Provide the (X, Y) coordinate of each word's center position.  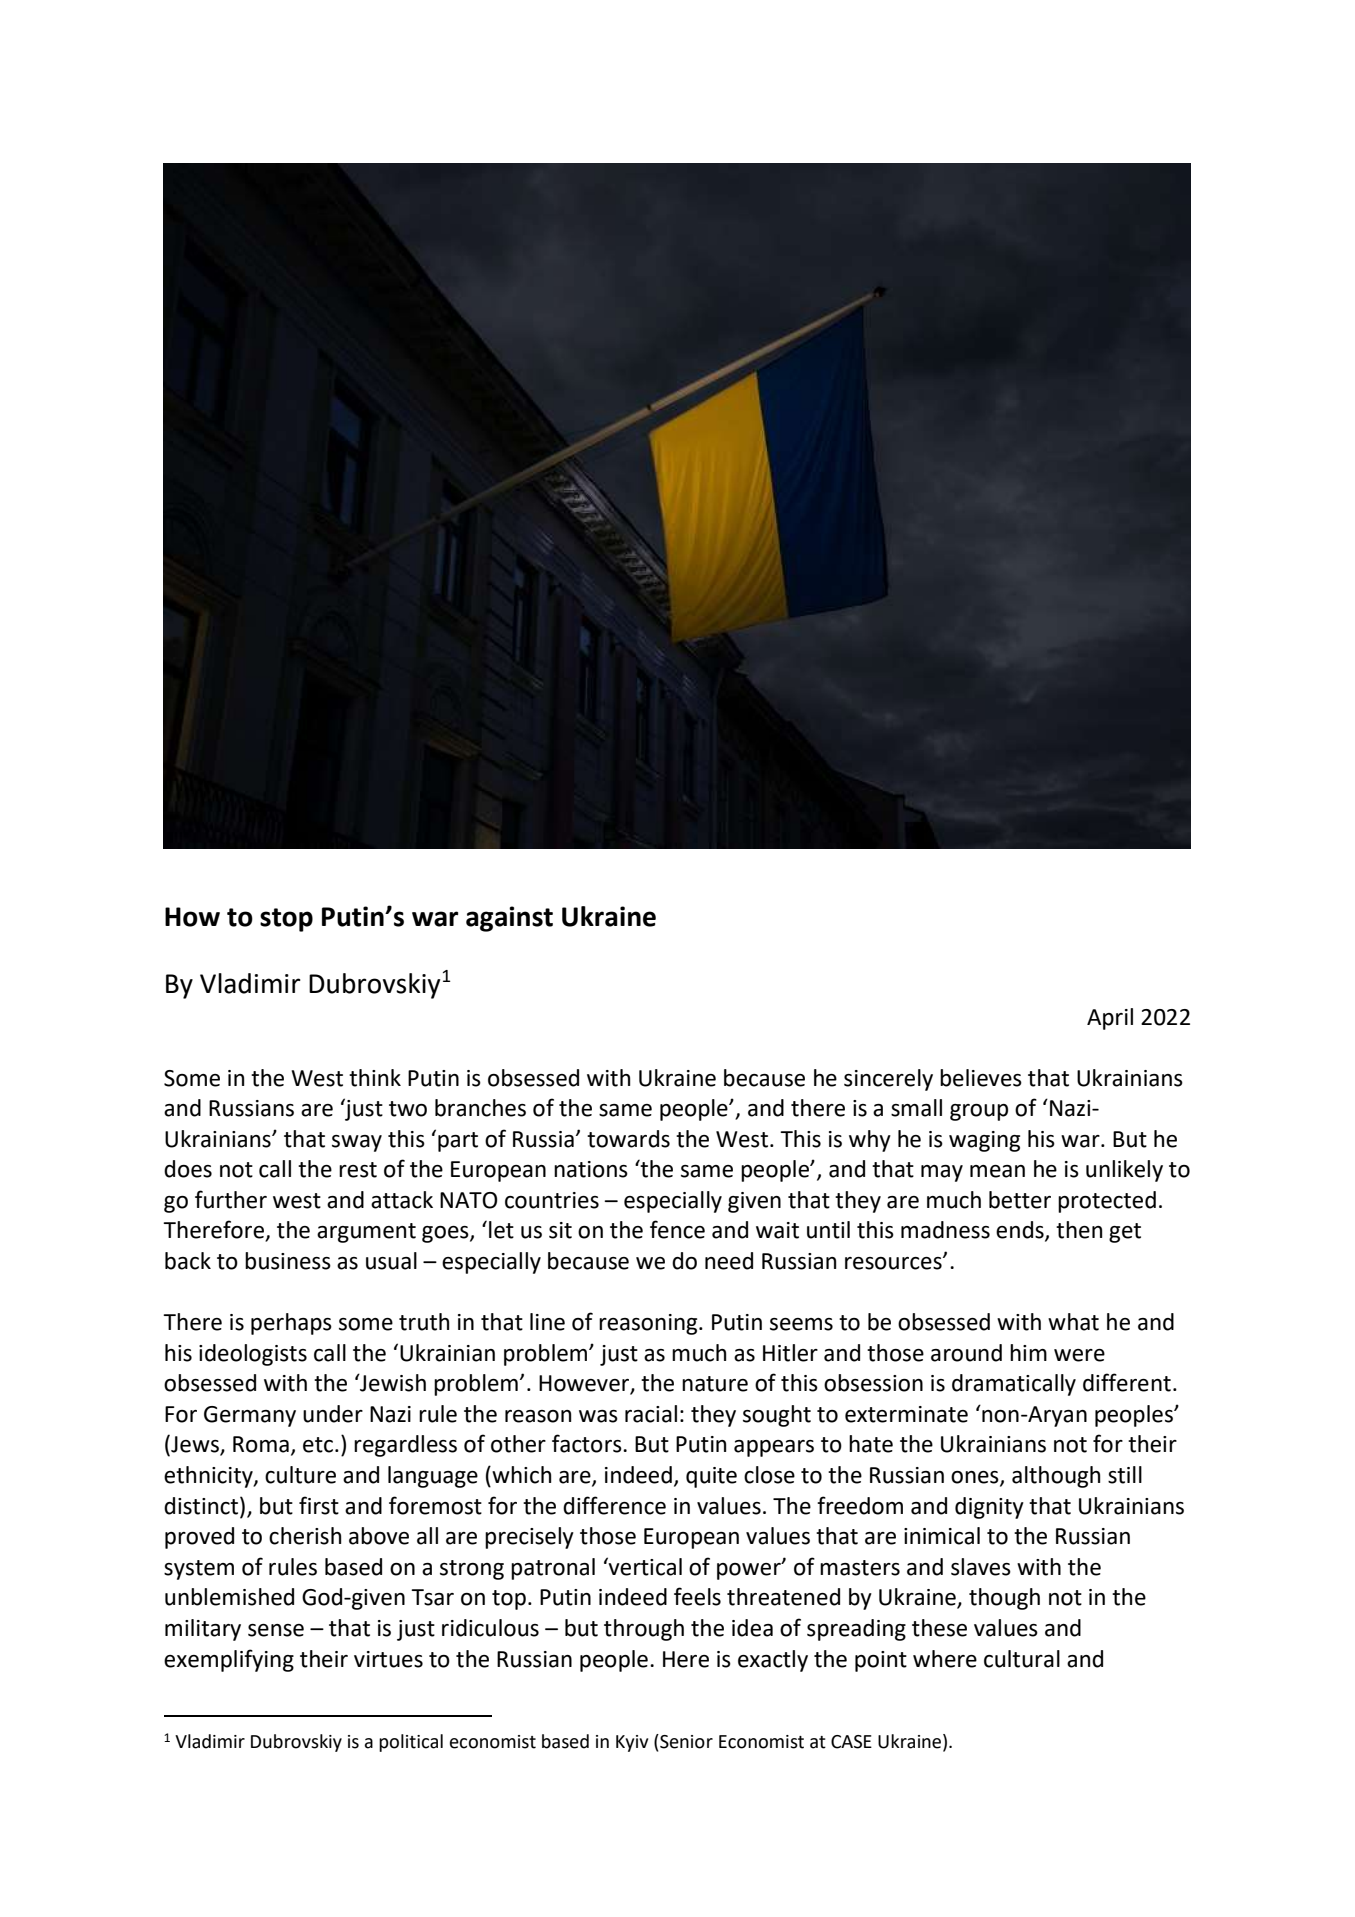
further (231, 1199)
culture (300, 1475)
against (509, 919)
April (1110, 1019)
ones (976, 1478)
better (1020, 1200)
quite (711, 1477)
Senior (685, 1741)
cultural (1022, 1659)
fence (677, 1229)
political (411, 1743)
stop (286, 920)
